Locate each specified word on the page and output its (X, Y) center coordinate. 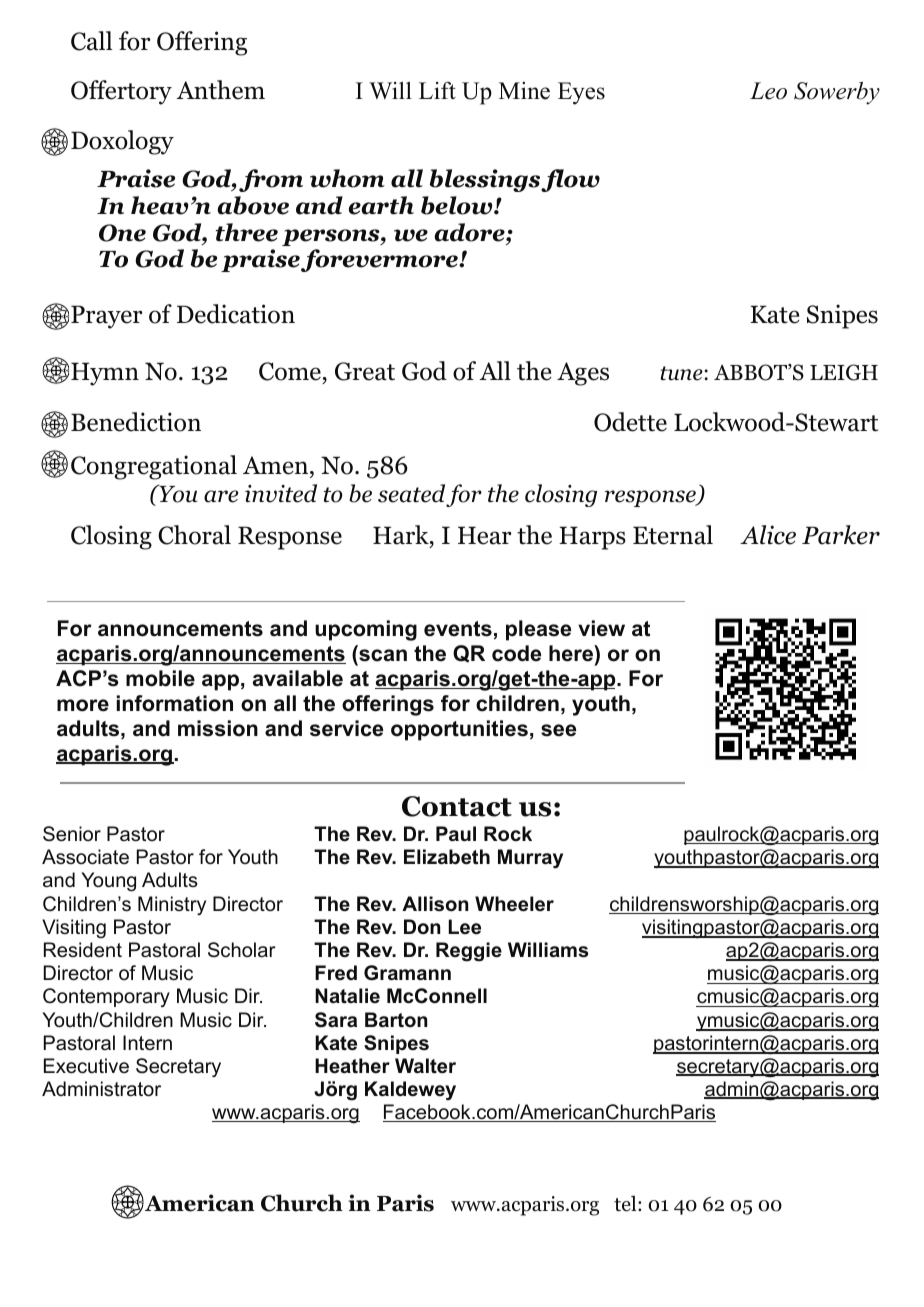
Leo (768, 91)
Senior (72, 834)
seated (411, 493)
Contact (457, 806)
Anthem (220, 90)
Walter (425, 1066)
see (558, 730)
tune (683, 373)
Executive (86, 1066)
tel (626, 1204)
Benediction (136, 422)
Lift (437, 90)
